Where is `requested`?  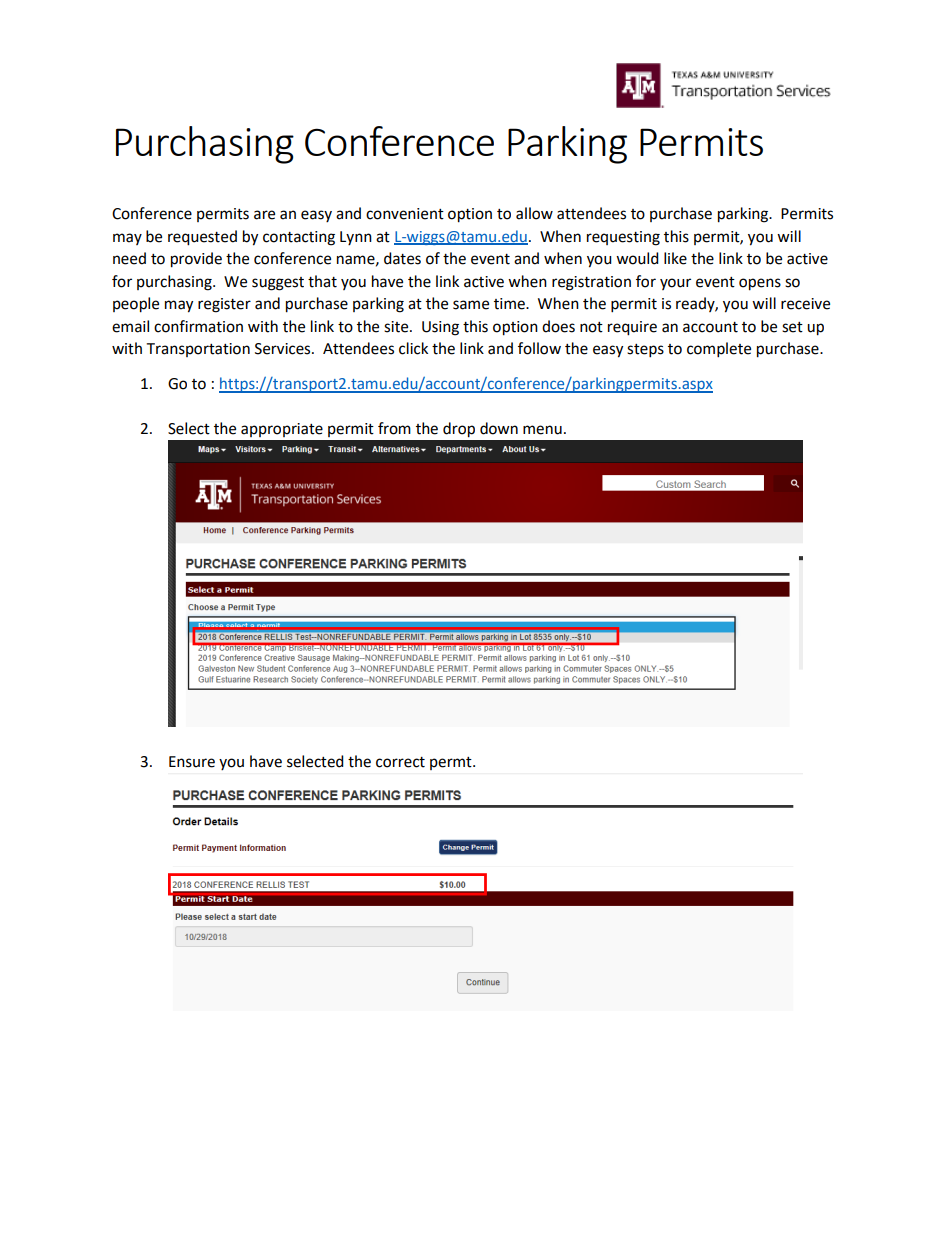 requested is located at coordinates (202, 238).
